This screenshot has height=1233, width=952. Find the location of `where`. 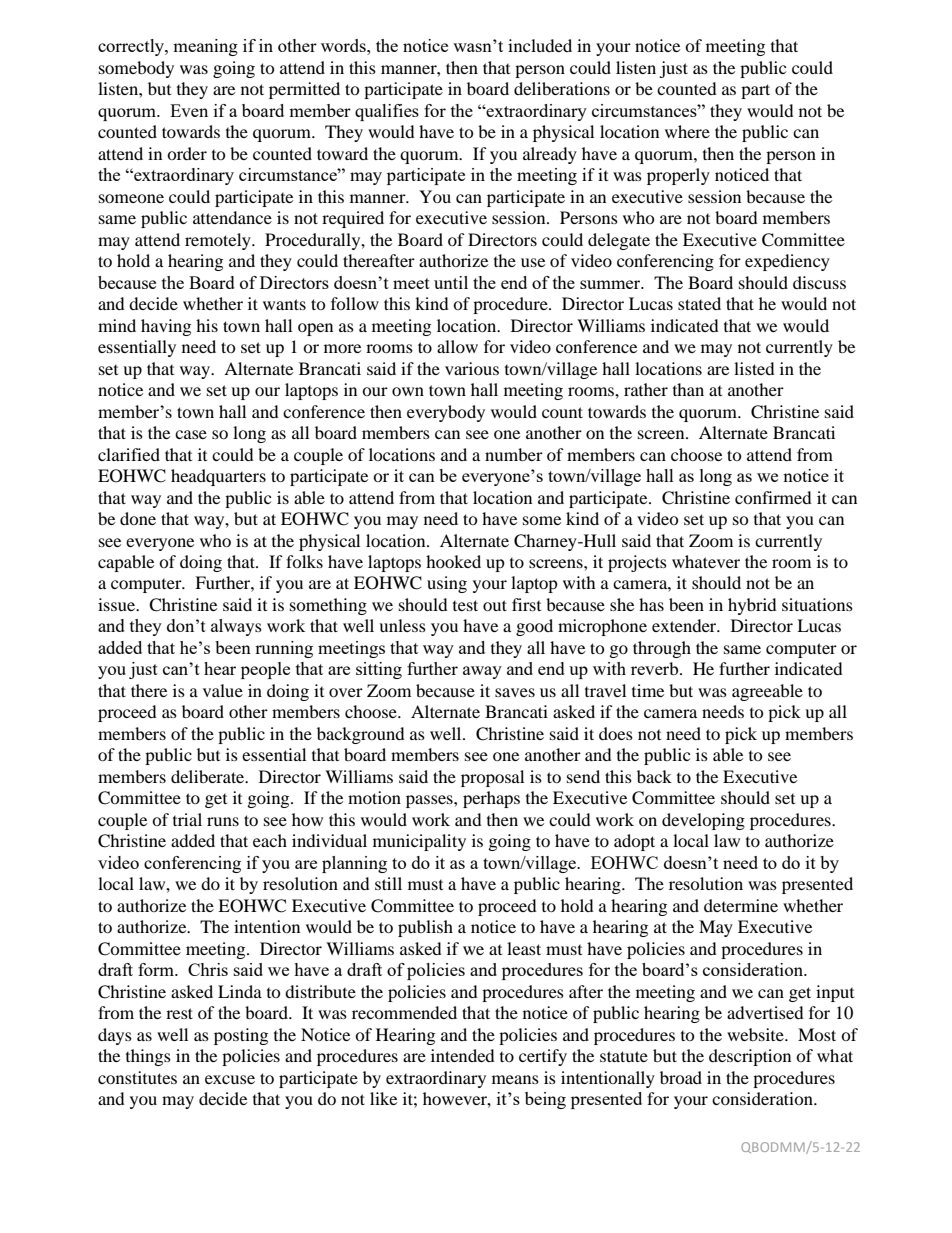

where is located at coordinates (687, 131).
